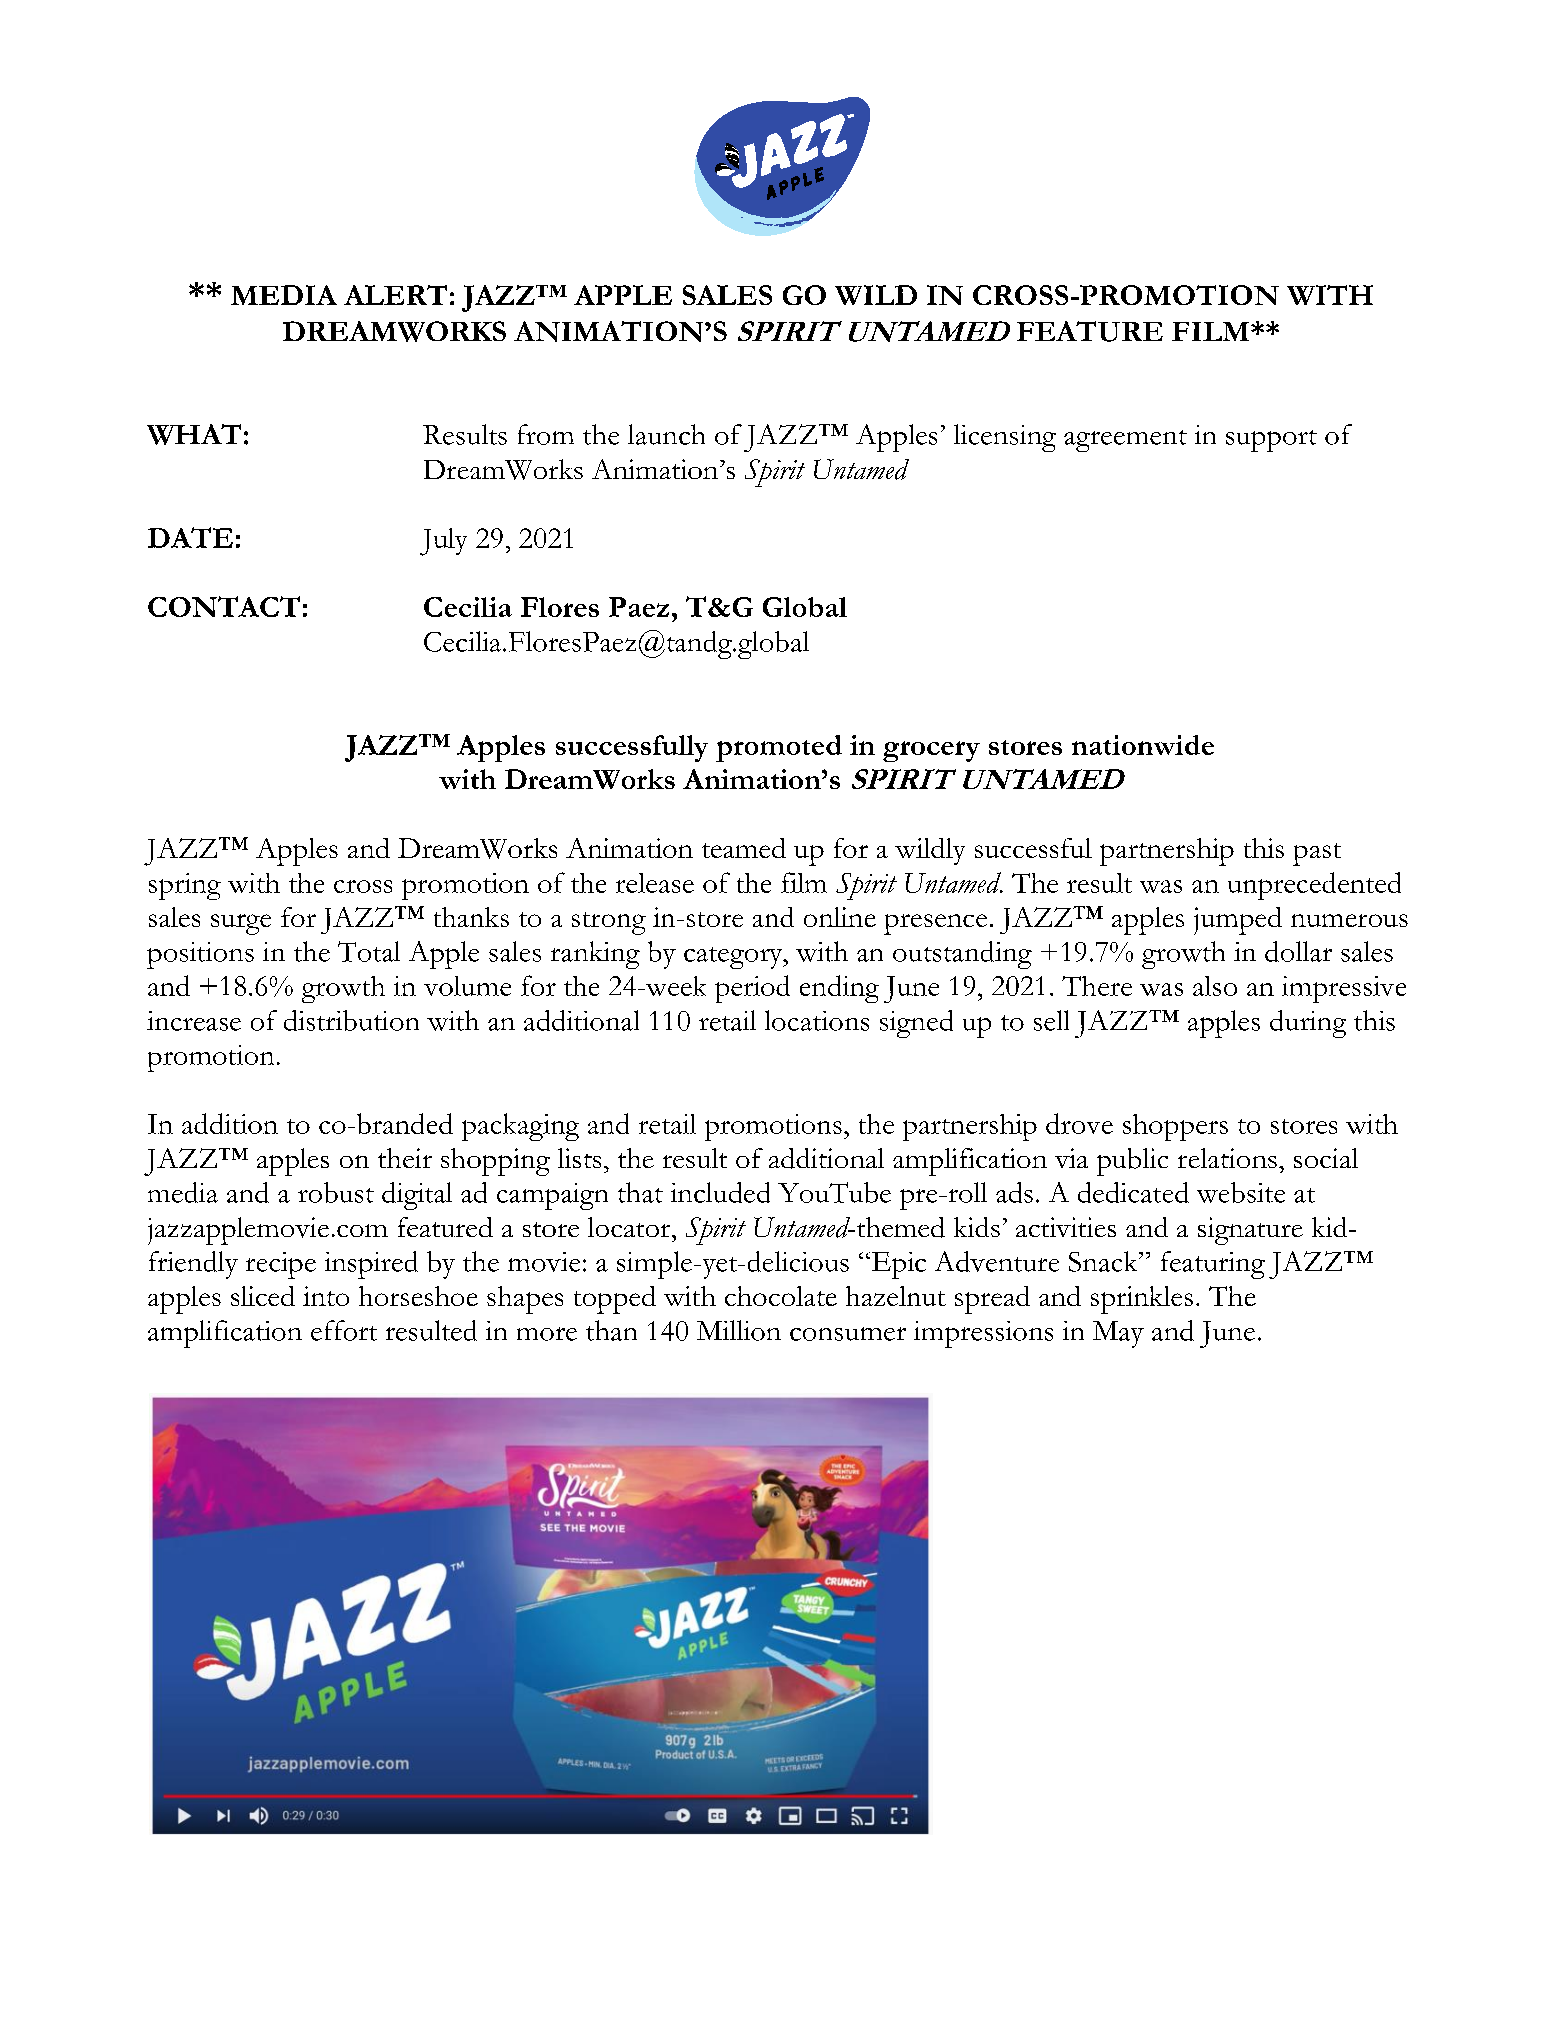 The height and width of the screenshot is (2021, 1562). What do you see at coordinates (781, 1296) in the screenshot?
I see `chocolate` at bounding box center [781, 1296].
